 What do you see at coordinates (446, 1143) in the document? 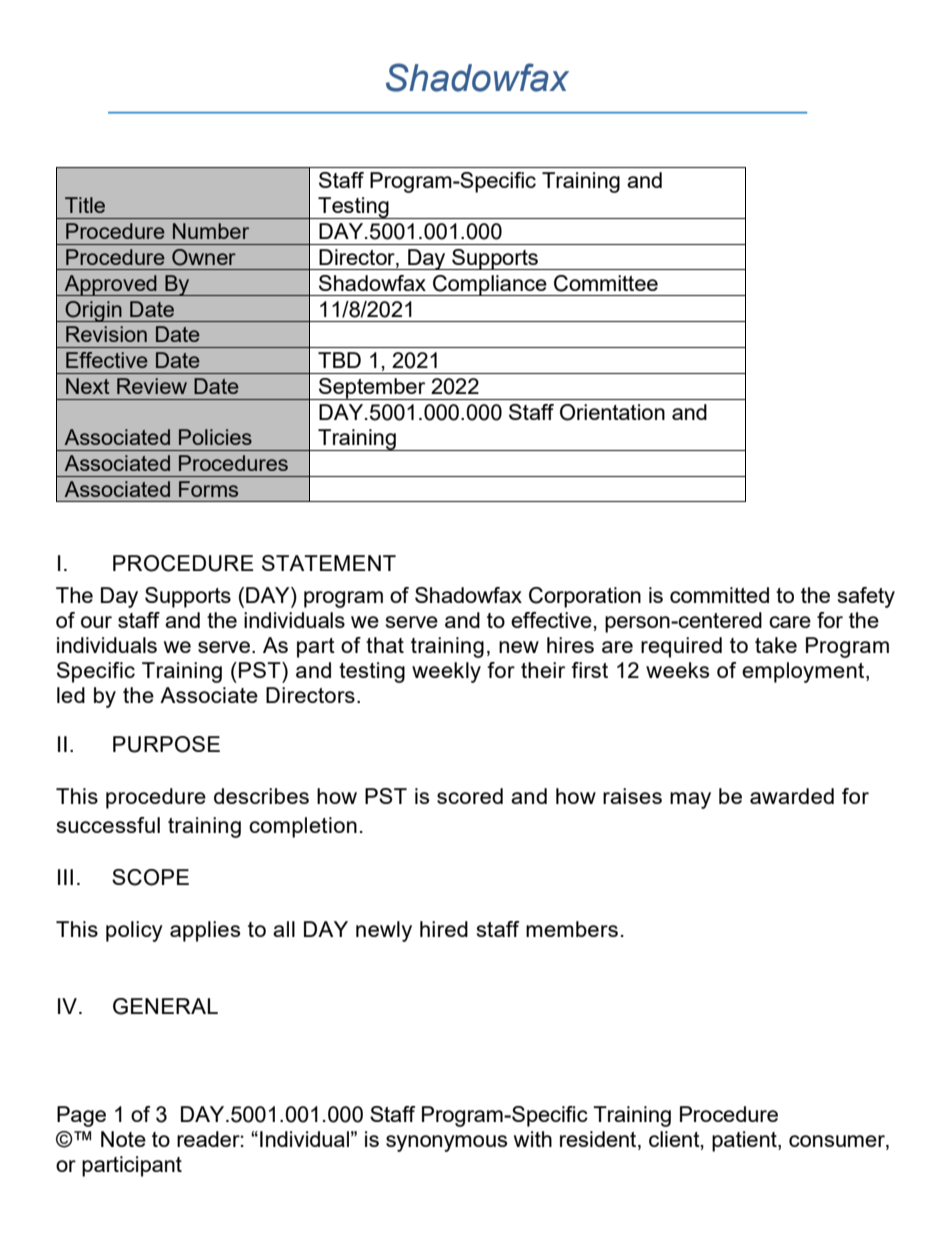
I see `synonymous` at bounding box center [446, 1143].
